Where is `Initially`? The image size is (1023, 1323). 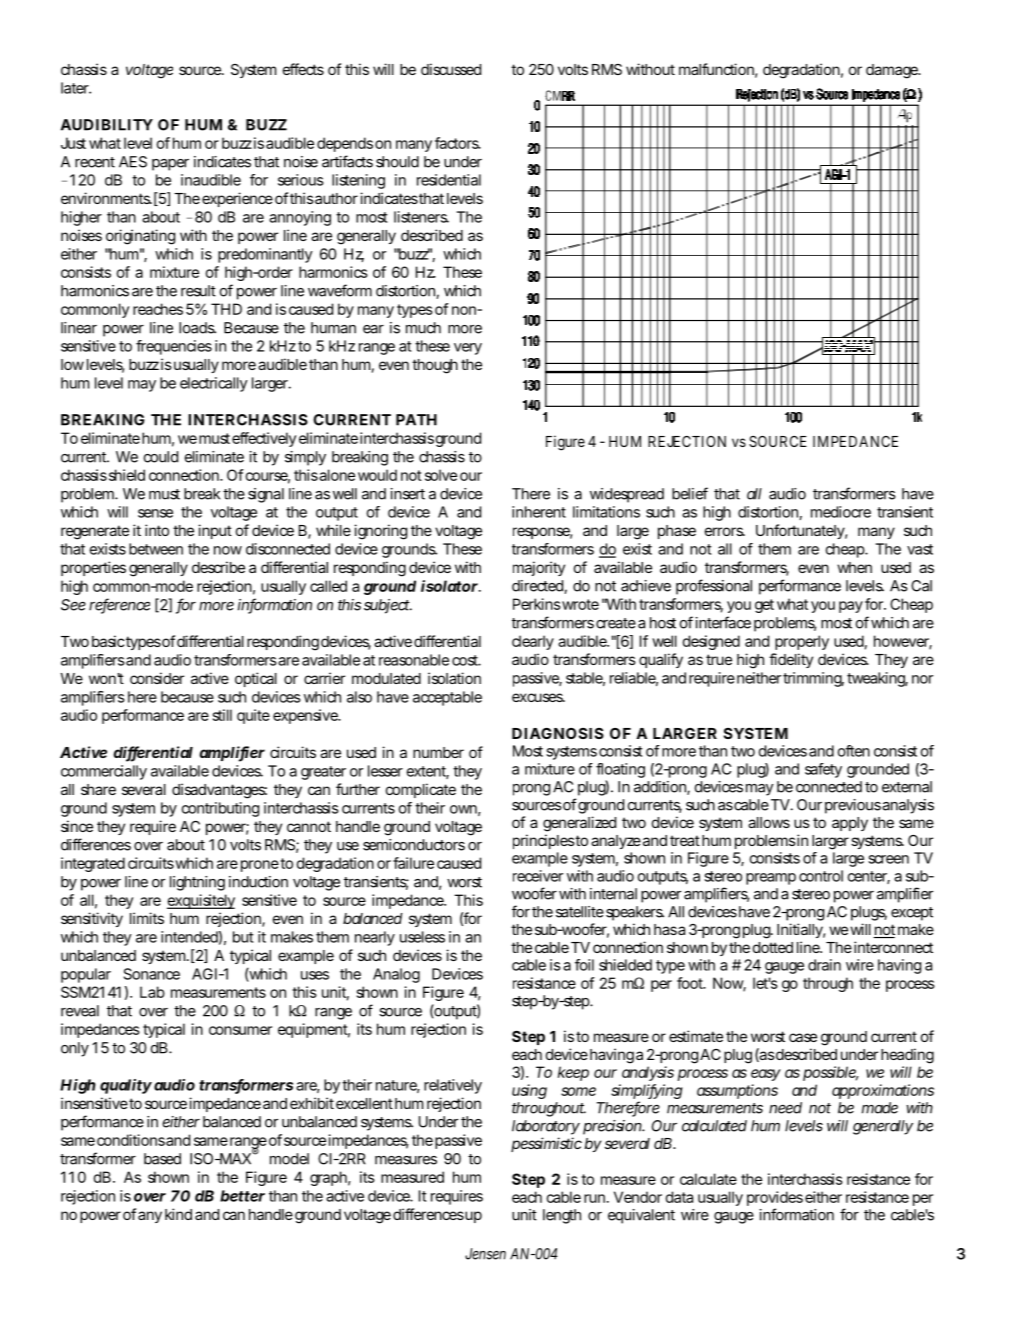
Initially is located at coordinates (801, 930).
